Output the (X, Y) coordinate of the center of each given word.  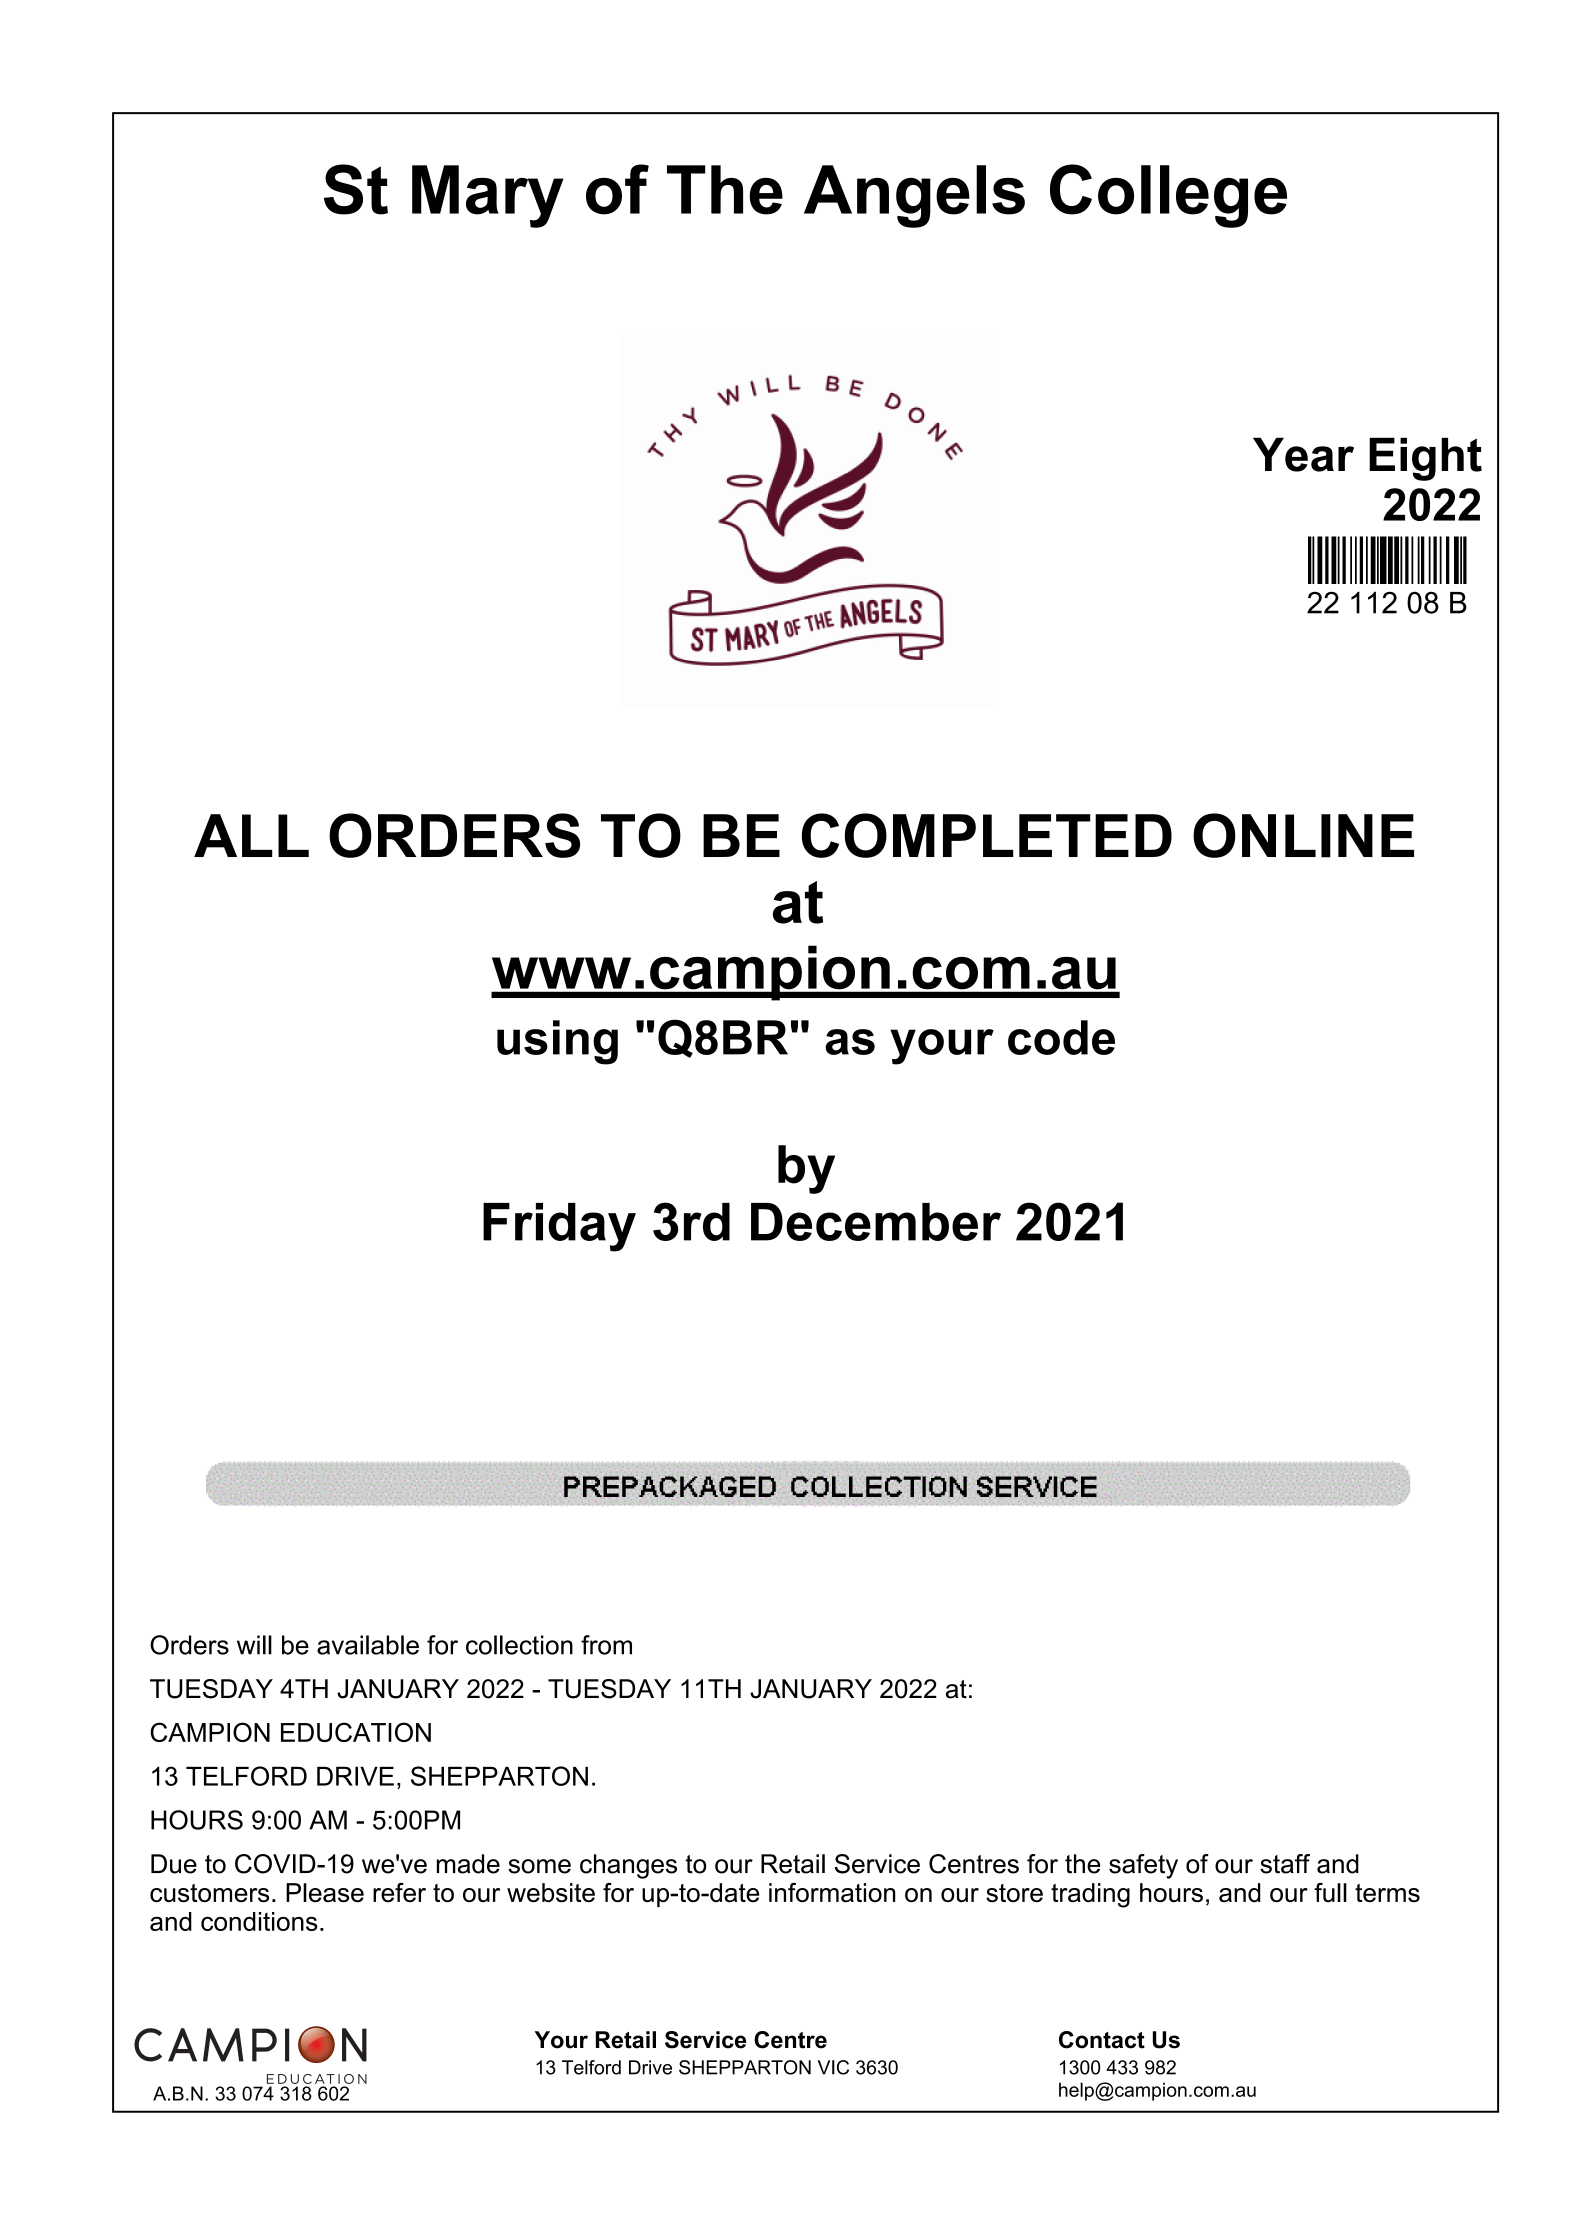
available (368, 1645)
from (606, 1645)
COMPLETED (987, 835)
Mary (487, 196)
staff (1285, 1864)
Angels (914, 196)
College (1168, 196)
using (557, 1042)
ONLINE (1303, 835)
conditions (259, 1921)
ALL (251, 835)
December (876, 1222)
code (1061, 1037)
